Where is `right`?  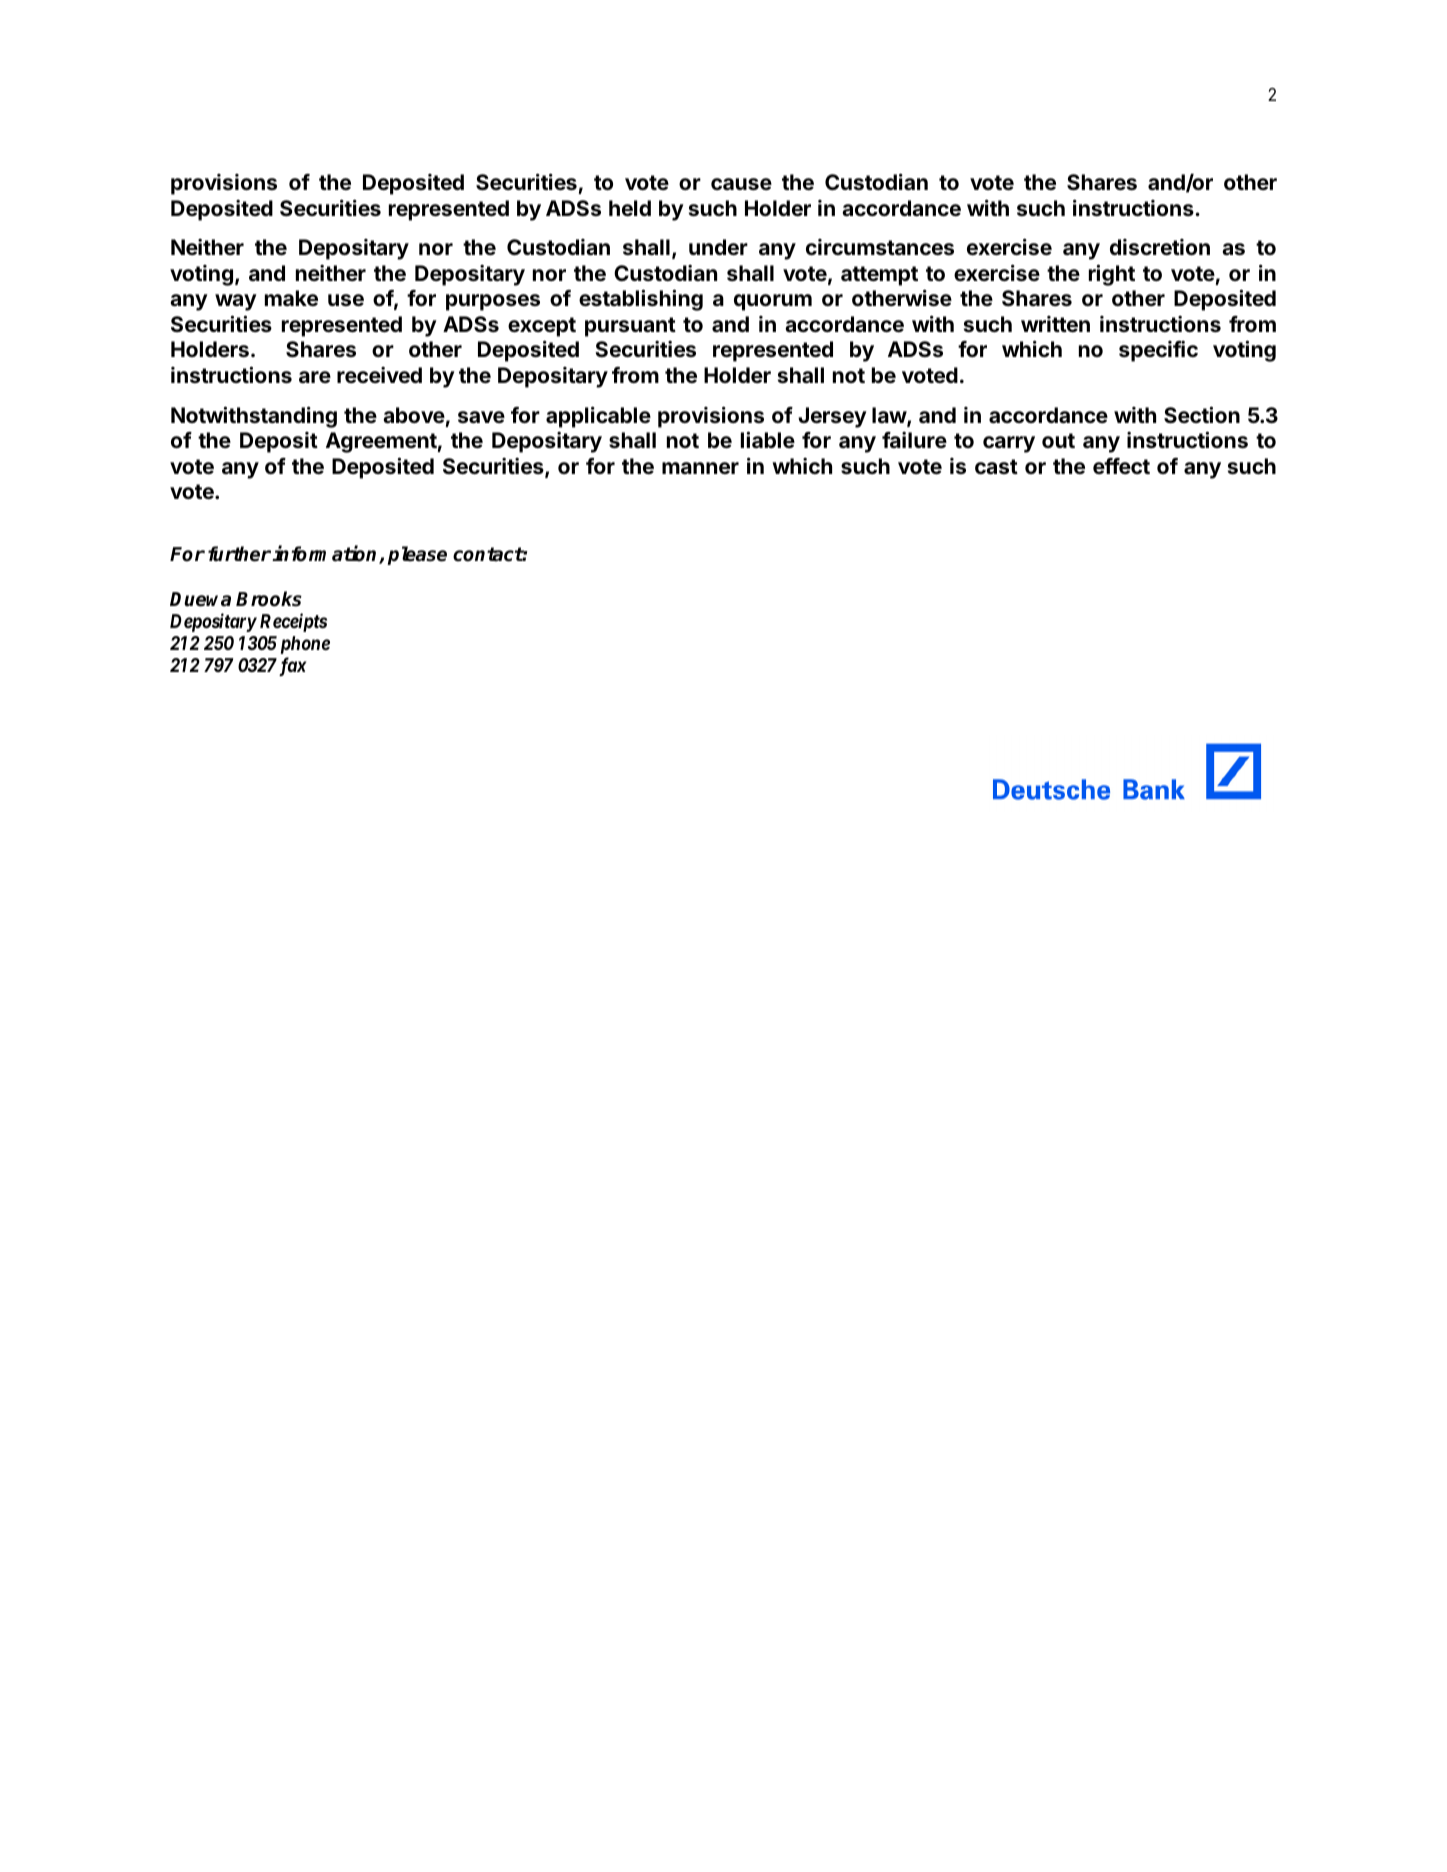
right is located at coordinates (1112, 275).
